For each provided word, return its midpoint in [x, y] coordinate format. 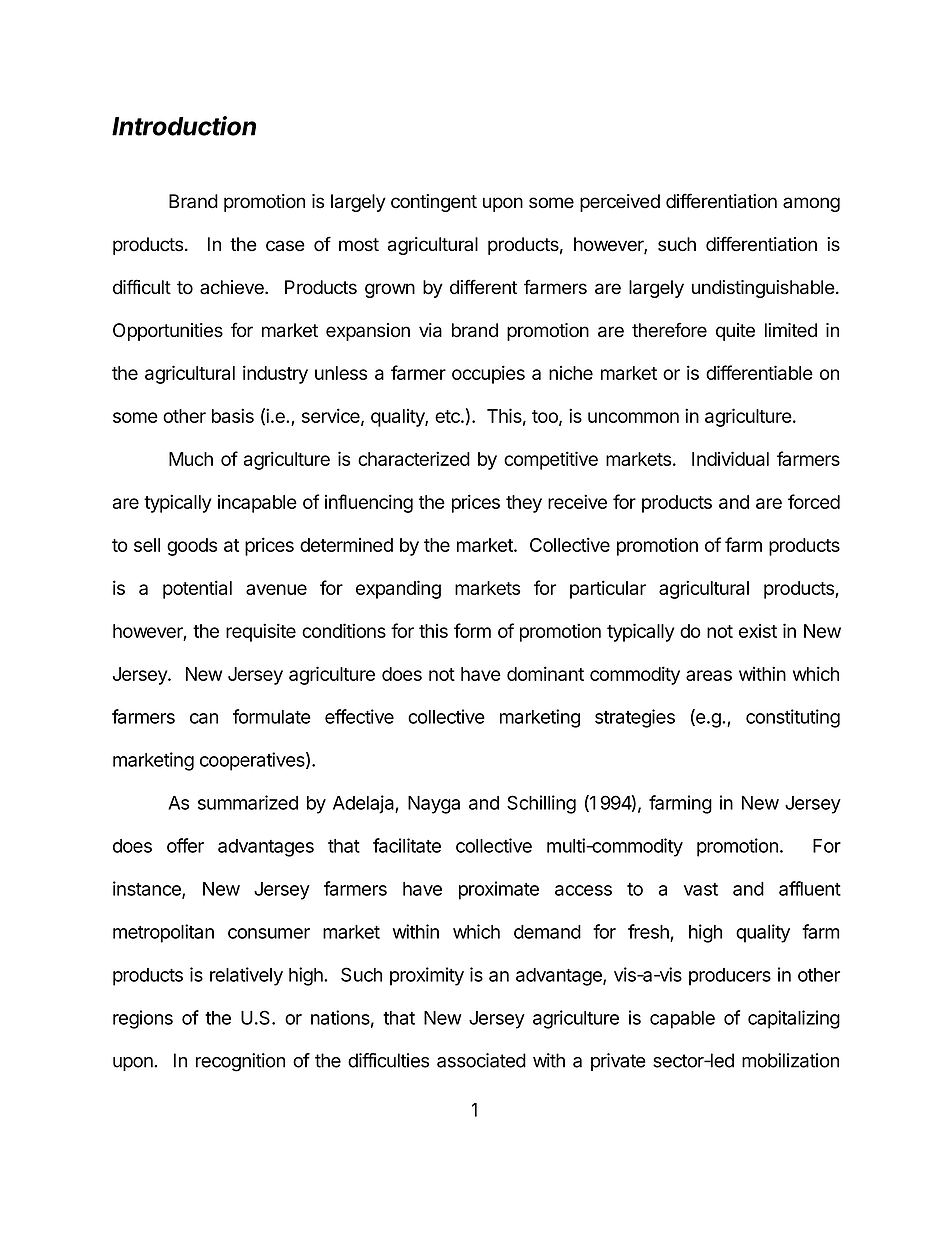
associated [481, 1060]
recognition [240, 1062]
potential [197, 589]
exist [758, 631]
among [811, 204]
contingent [434, 203]
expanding [398, 589]
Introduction [184, 126]
